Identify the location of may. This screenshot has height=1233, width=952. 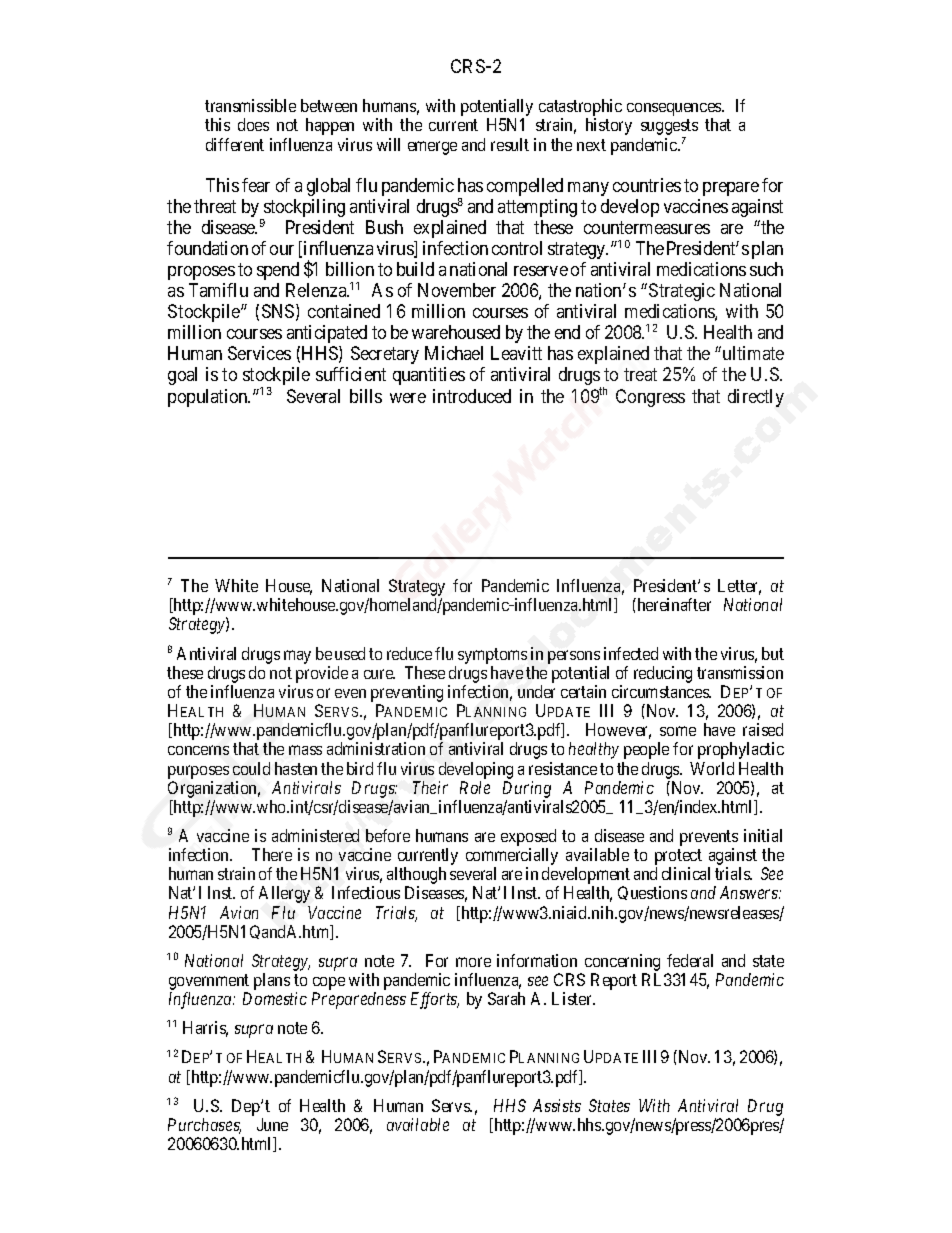
(297, 657).
